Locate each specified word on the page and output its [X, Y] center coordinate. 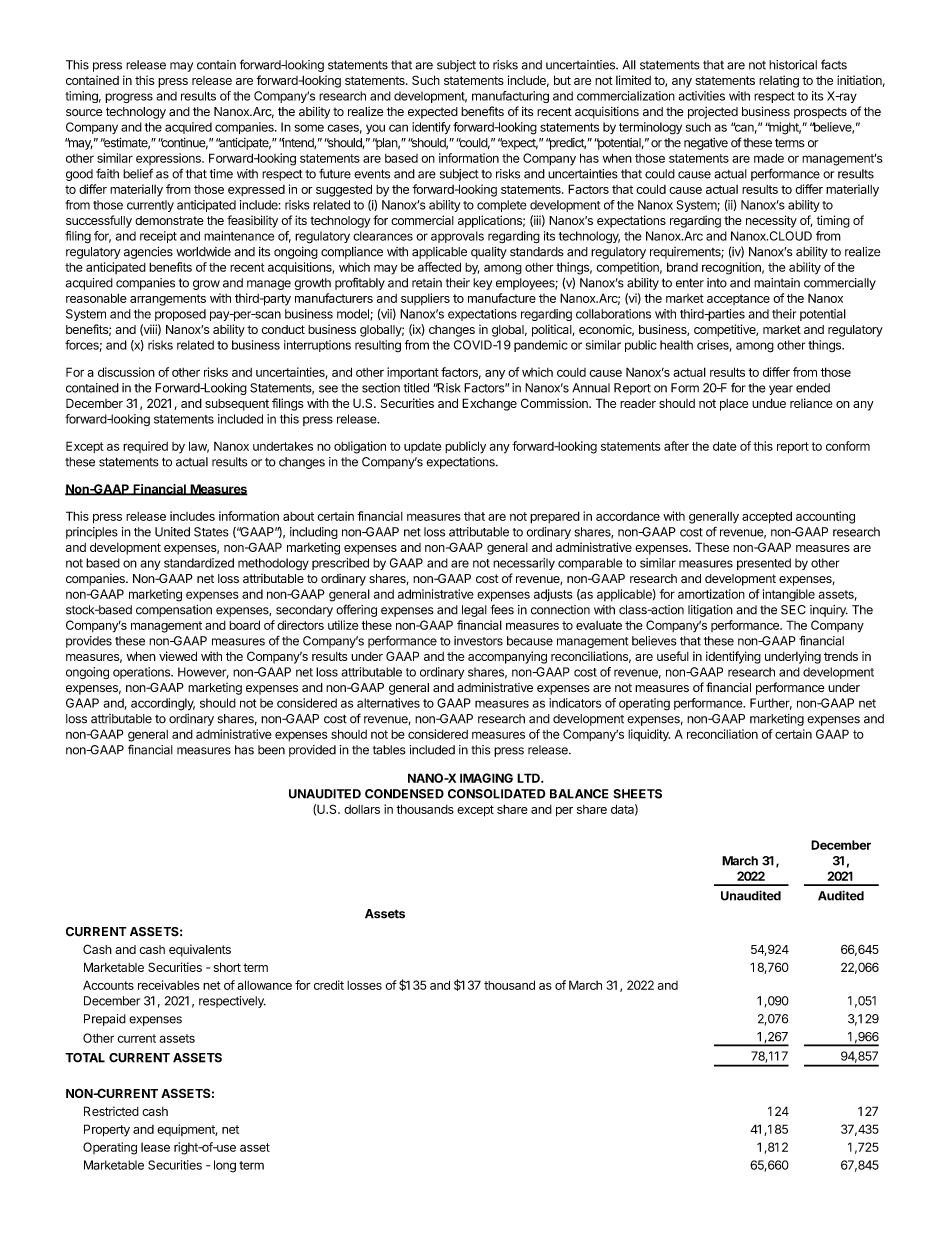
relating [779, 81]
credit [329, 985]
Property [107, 1130]
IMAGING [486, 778]
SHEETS [637, 794]
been [271, 750]
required [145, 447]
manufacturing [510, 97]
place [734, 405]
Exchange [489, 404]
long [225, 1166]
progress [129, 98]
